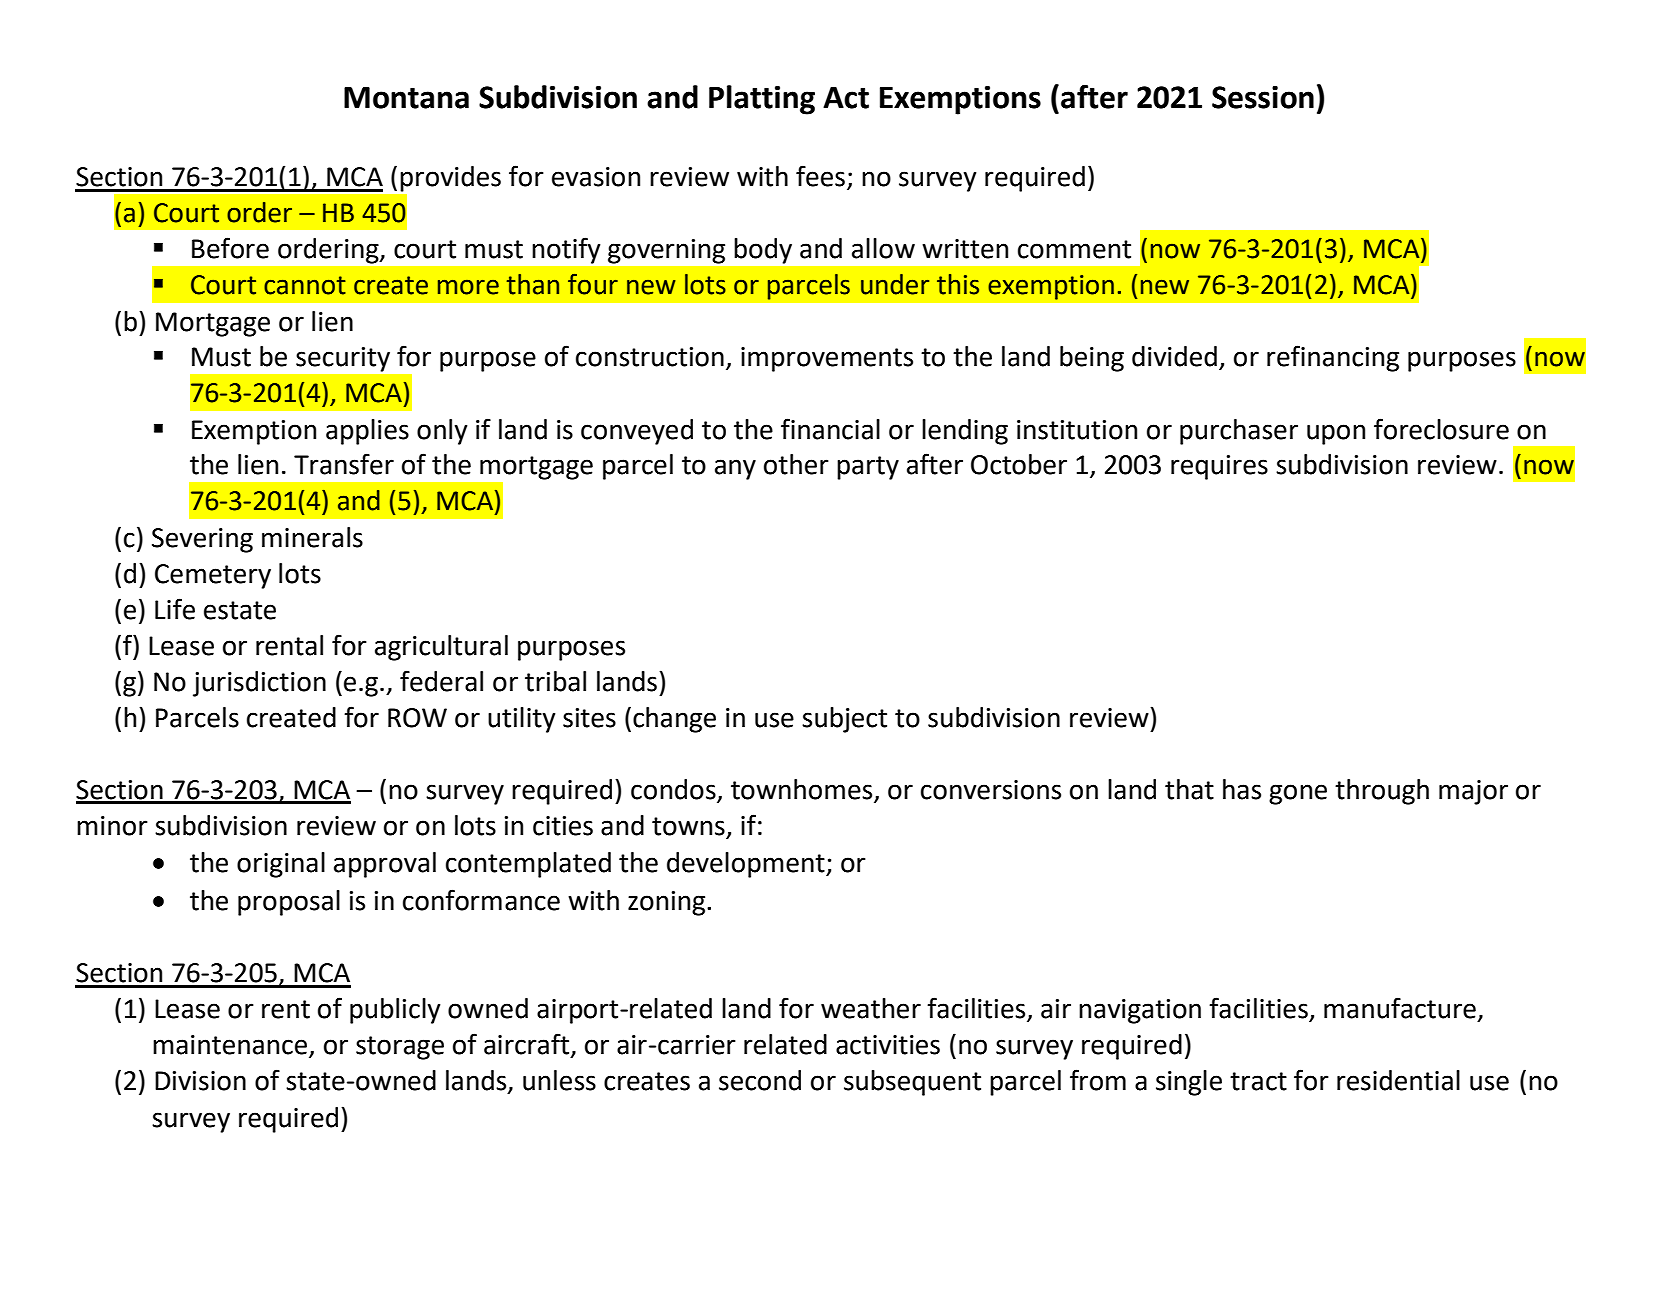 The height and width of the screenshot is (1290, 1669). Describe the element at coordinates (735, 469) in the screenshot. I see `any` at that location.
